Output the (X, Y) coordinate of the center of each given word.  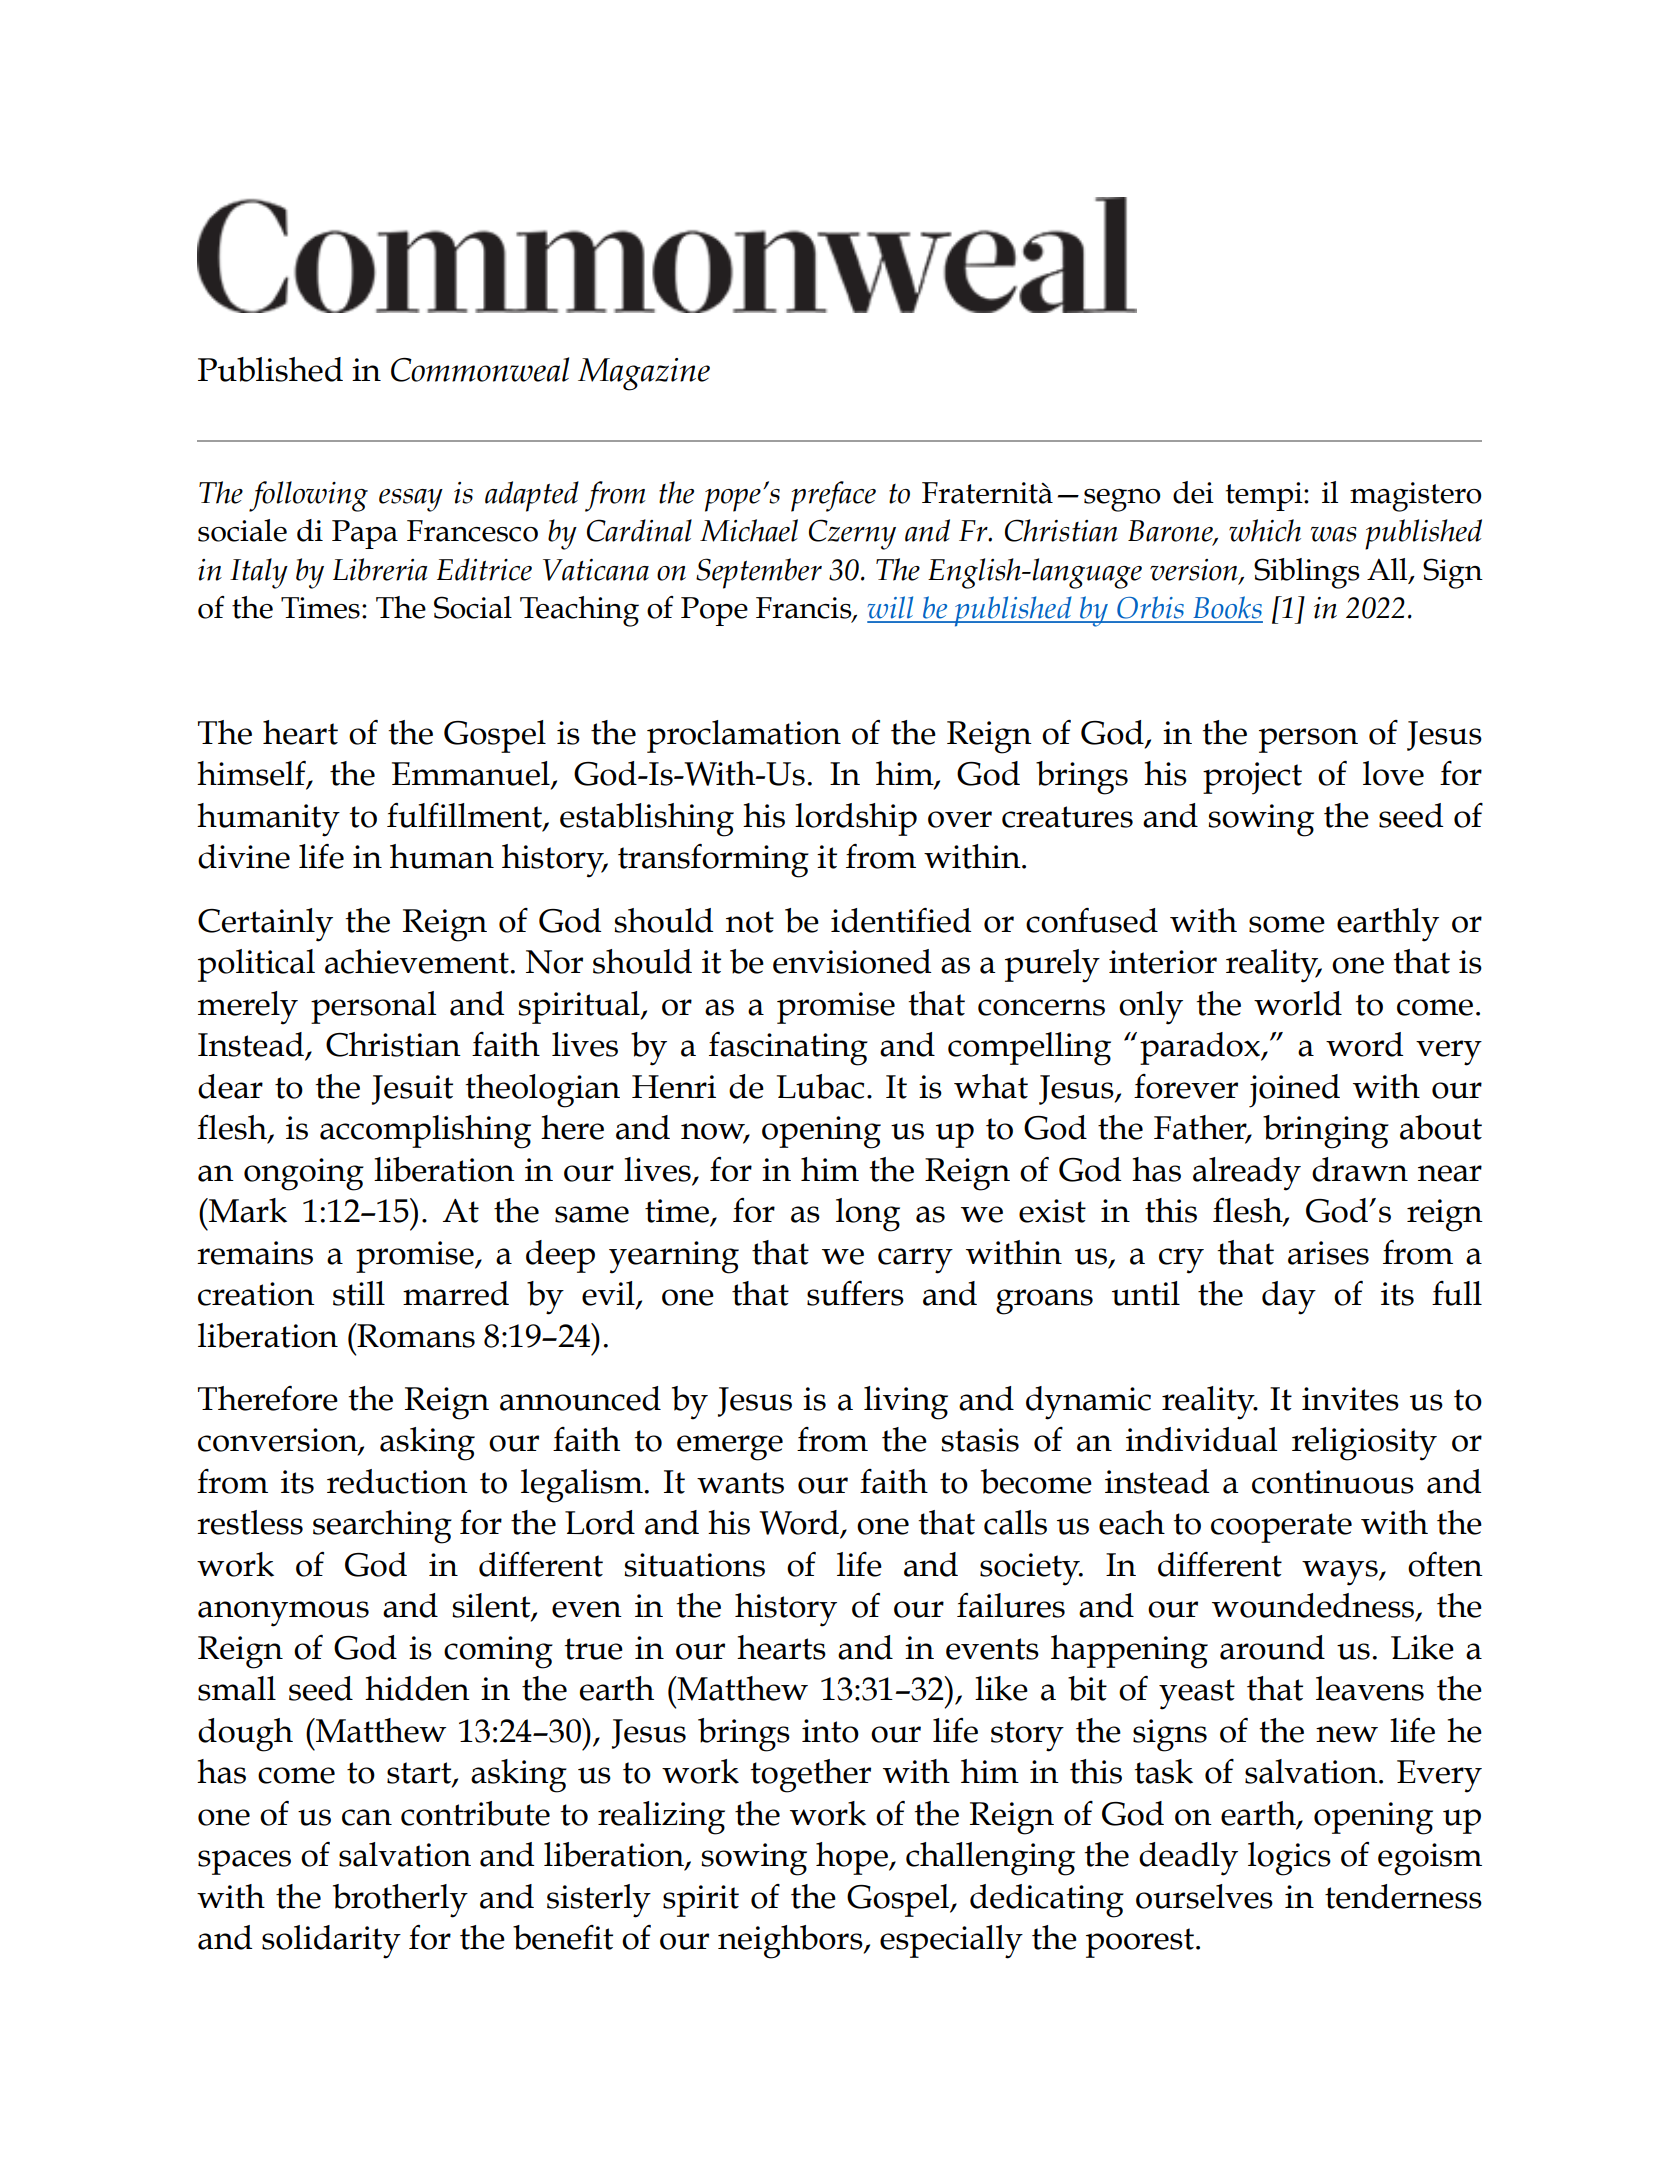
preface (833, 496)
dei (1193, 492)
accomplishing (425, 1132)
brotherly (400, 1901)
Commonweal (480, 369)
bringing (1326, 1132)
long (868, 1215)
